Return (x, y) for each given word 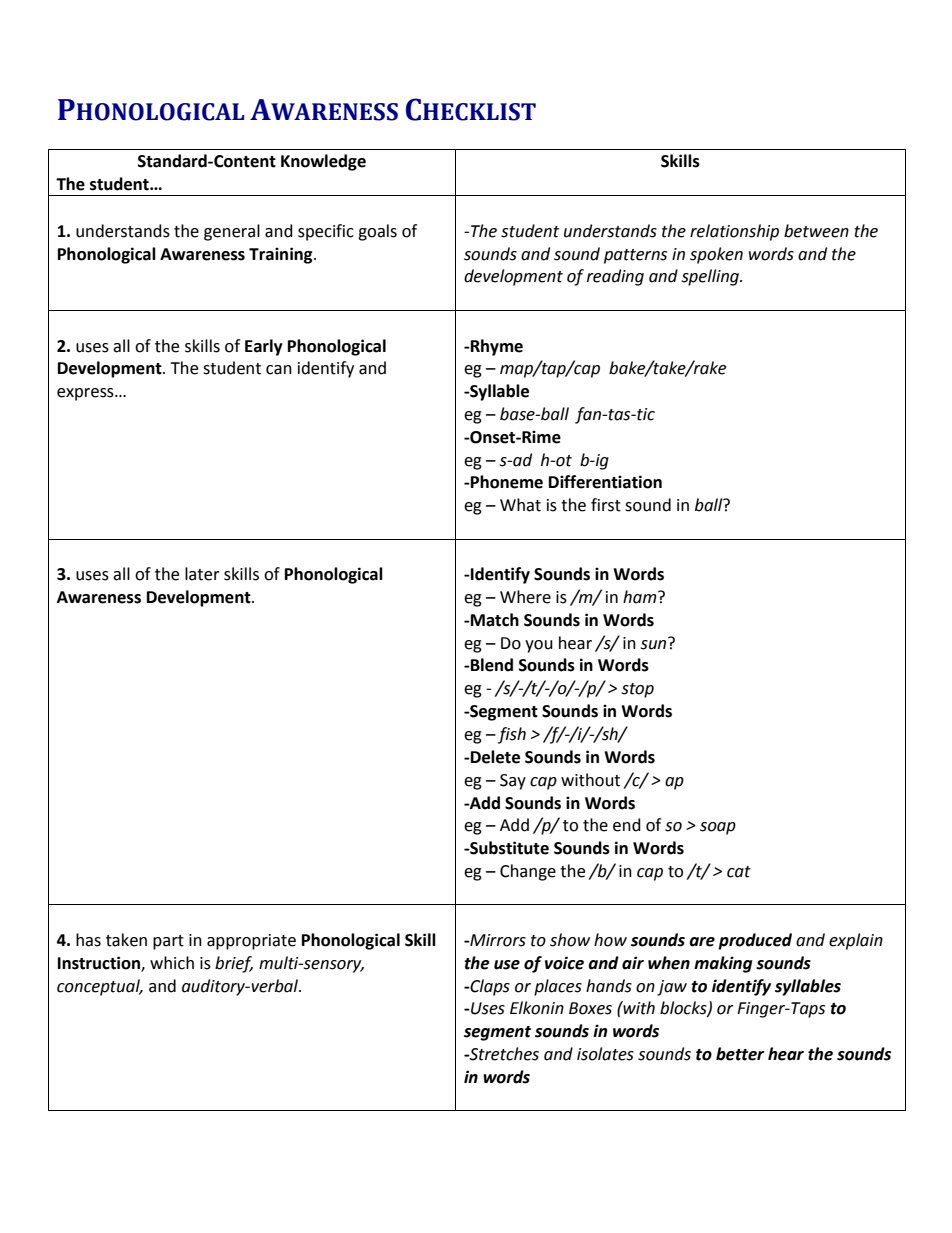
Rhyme (496, 347)
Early (264, 347)
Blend (491, 665)
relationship (734, 232)
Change (528, 872)
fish (512, 735)
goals (377, 232)
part (168, 942)
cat (739, 872)
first (606, 505)
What (520, 505)
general (232, 232)
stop (638, 690)
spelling (711, 277)
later (202, 574)
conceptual (99, 987)
